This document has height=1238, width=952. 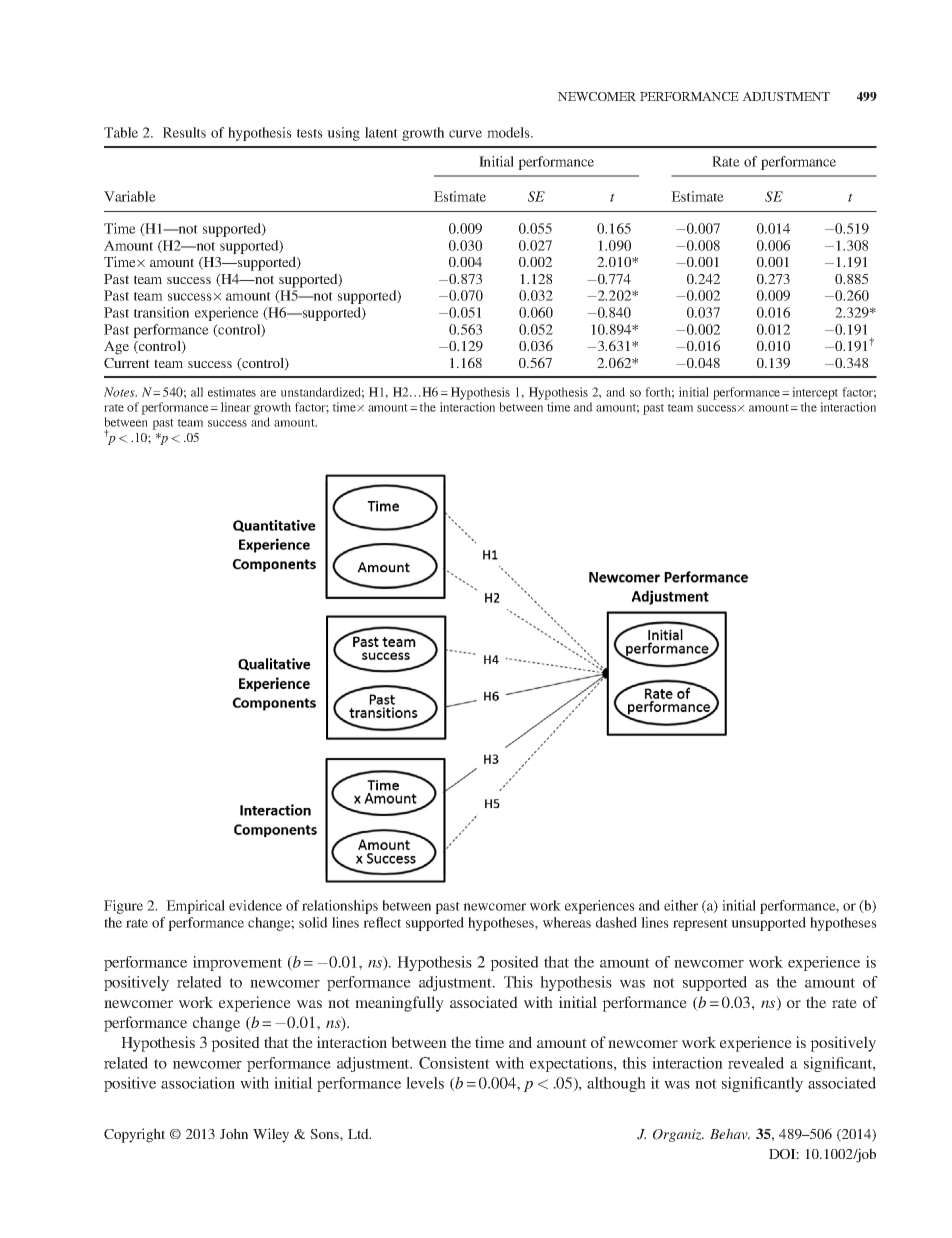 What do you see at coordinates (184, 132) in the document?
I see `Results` at bounding box center [184, 132].
